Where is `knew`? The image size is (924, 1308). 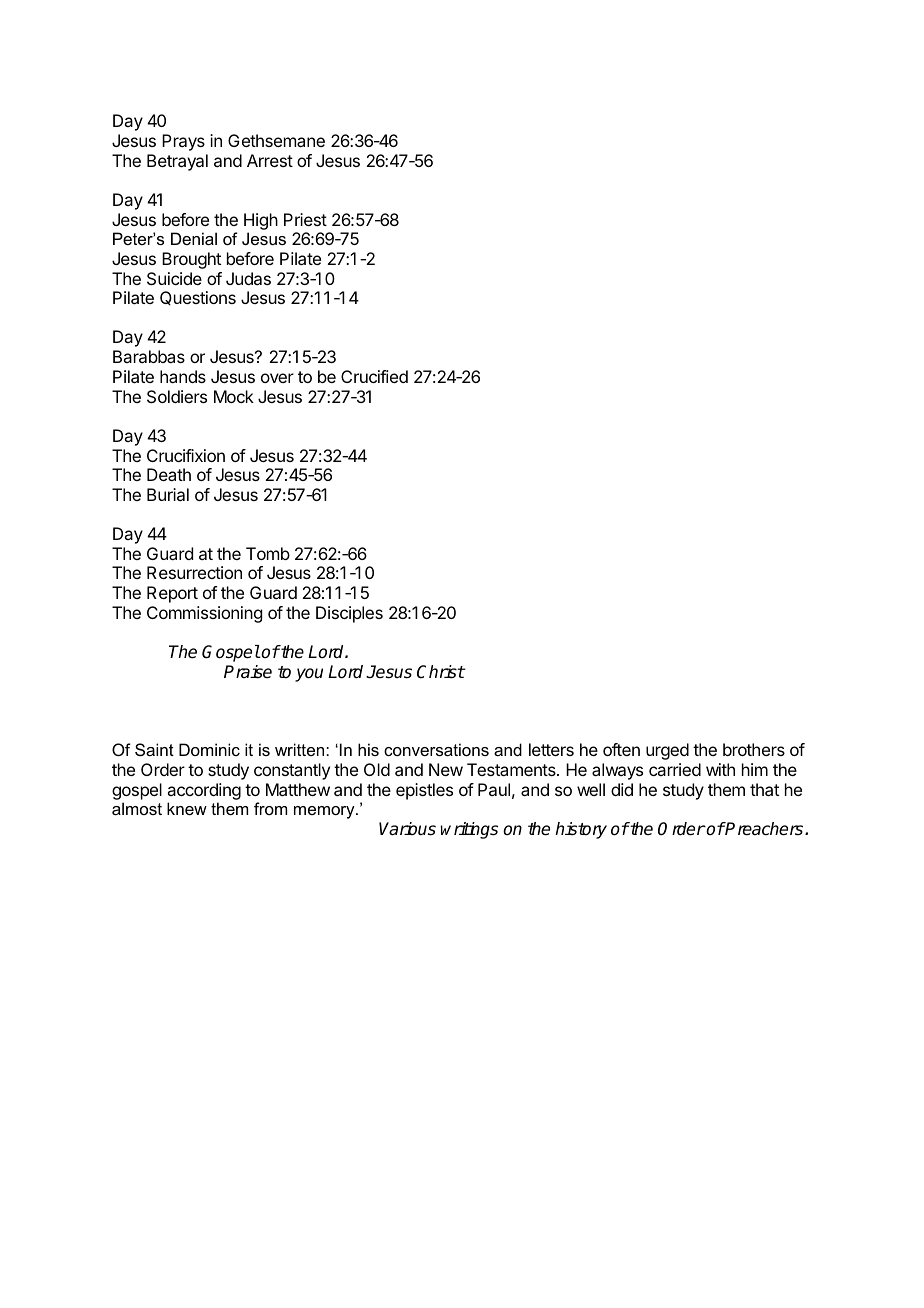 knew is located at coordinates (187, 808).
